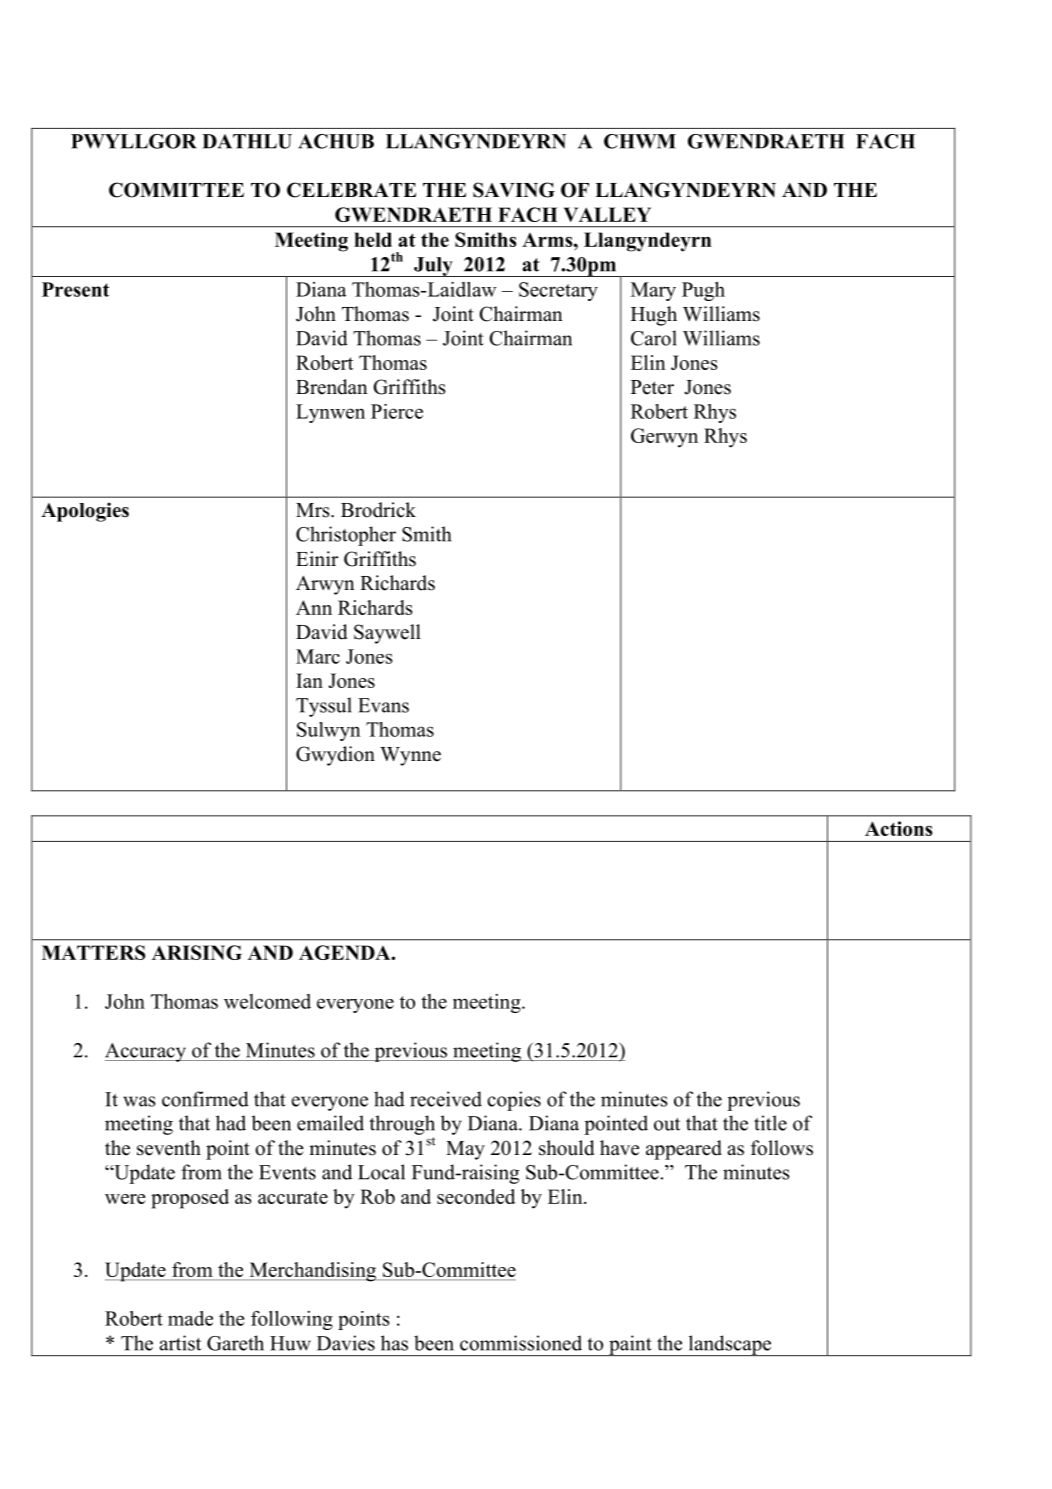 The image size is (1052, 1489). Describe the element at coordinates (75, 289) in the screenshot. I see `Present` at that location.
